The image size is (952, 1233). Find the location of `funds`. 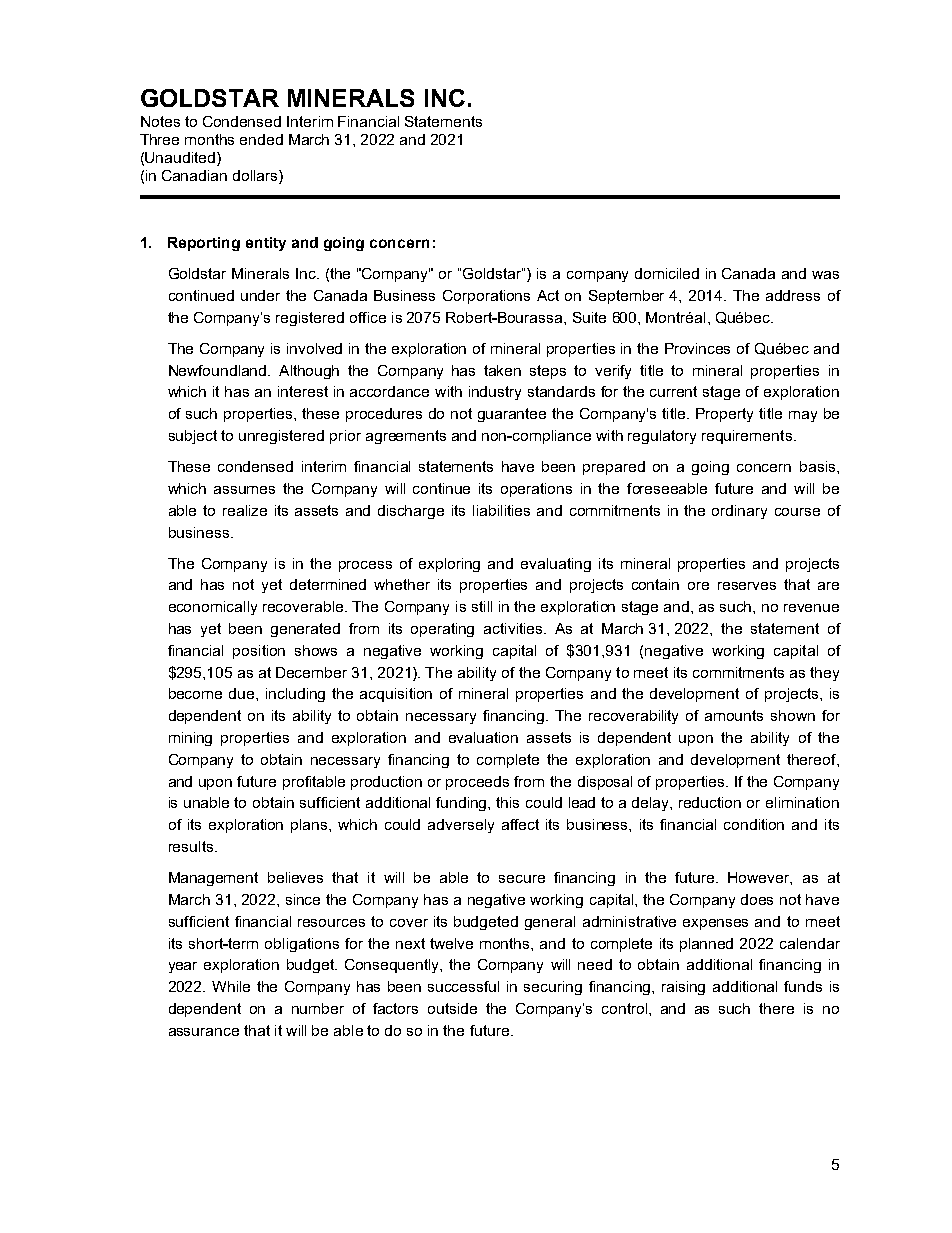

funds is located at coordinates (803, 986).
